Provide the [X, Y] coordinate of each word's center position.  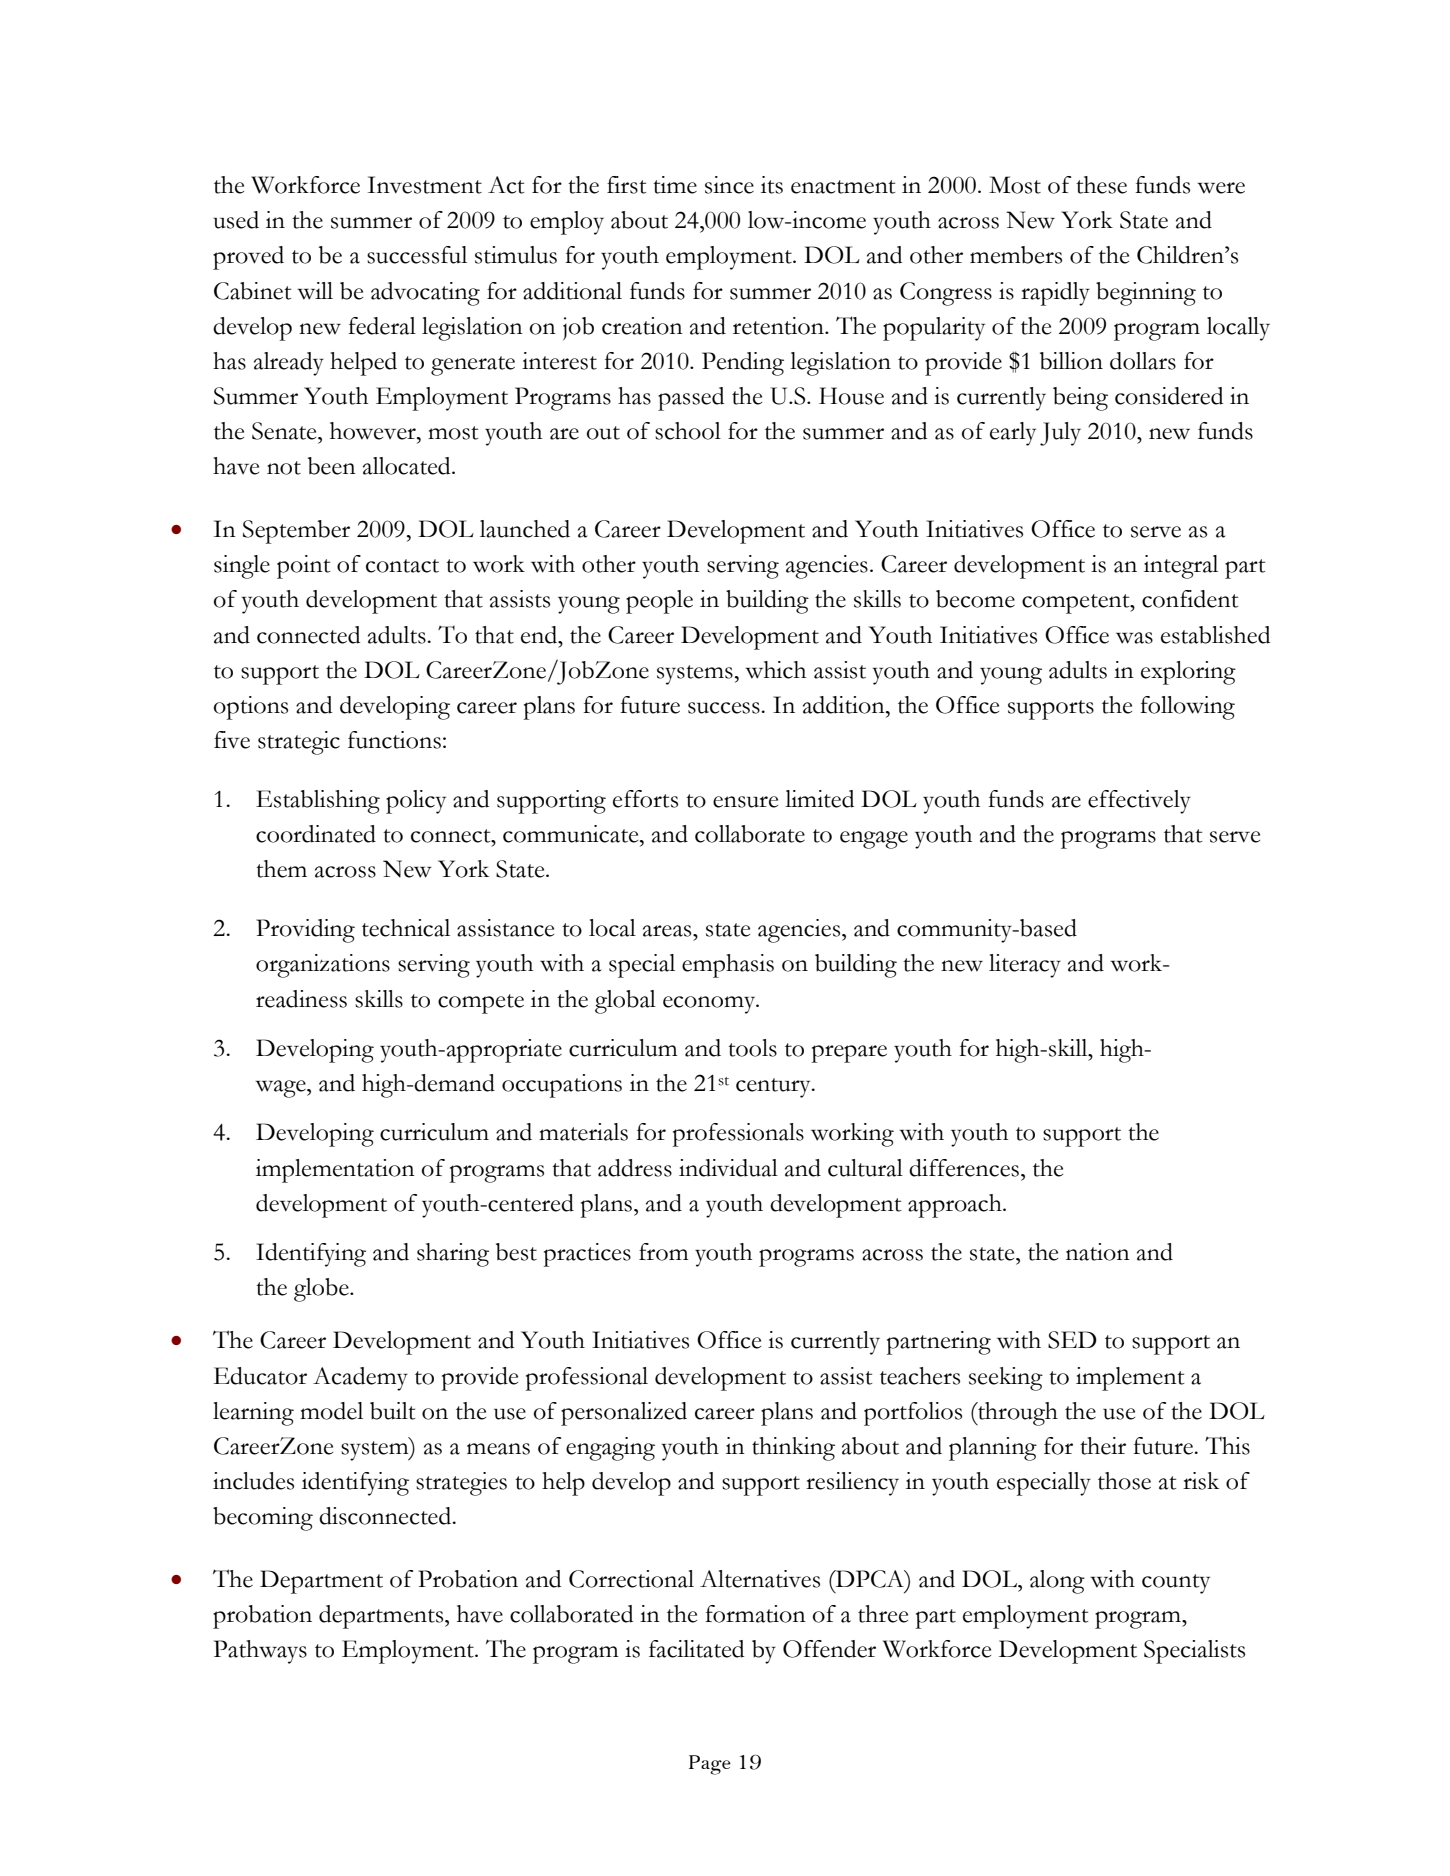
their [1103, 1446]
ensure [745, 802]
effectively [1139, 802]
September [296, 532]
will [315, 291]
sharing [453, 1255]
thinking [793, 1449]
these [1101, 185]
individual [728, 1168]
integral [1181, 567]
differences [964, 1168]
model [331, 1411]
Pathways [260, 1652]
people [659, 602]
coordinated [316, 834]
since [729, 185]
